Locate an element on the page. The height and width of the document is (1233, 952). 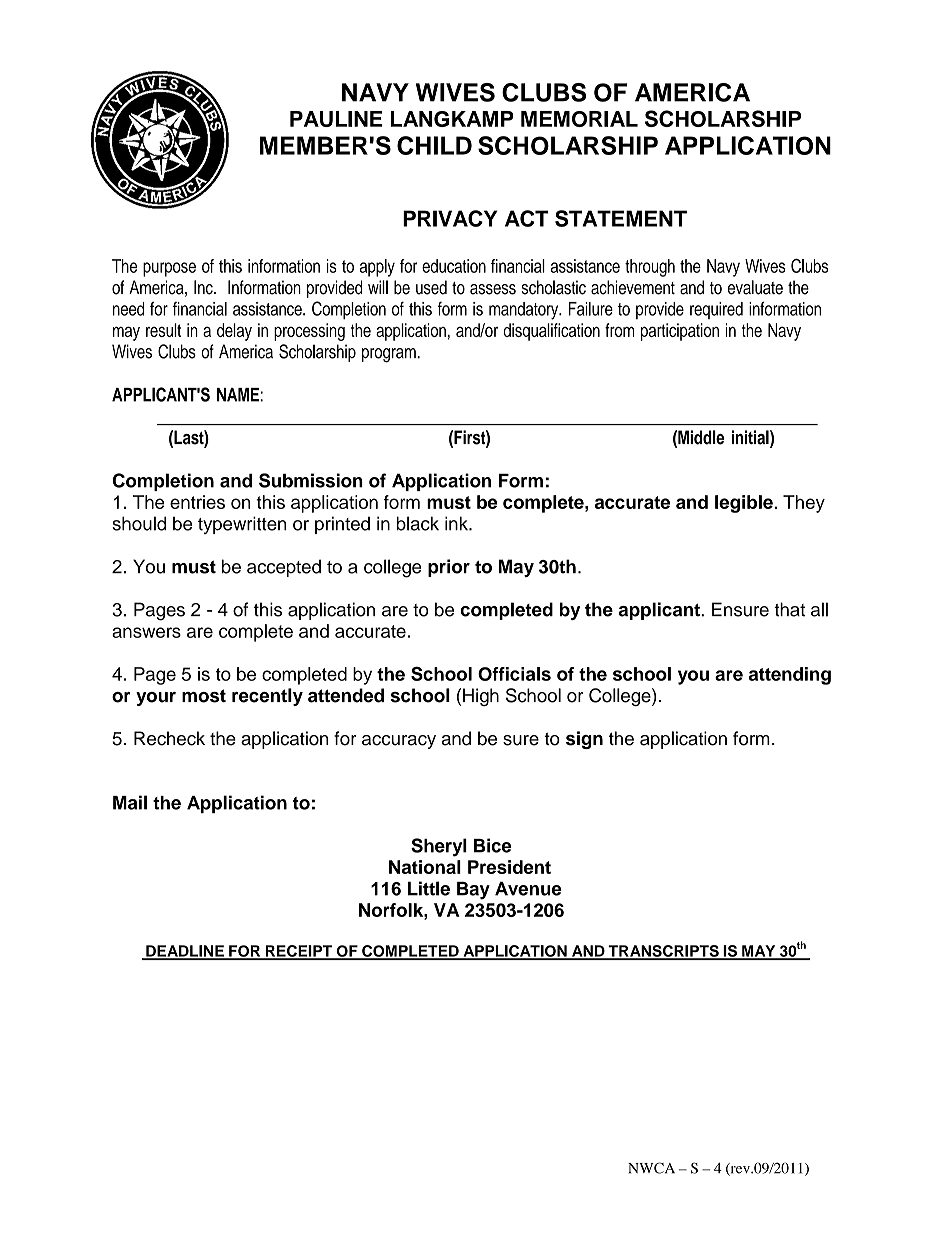
DEADLINE is located at coordinates (185, 952).
